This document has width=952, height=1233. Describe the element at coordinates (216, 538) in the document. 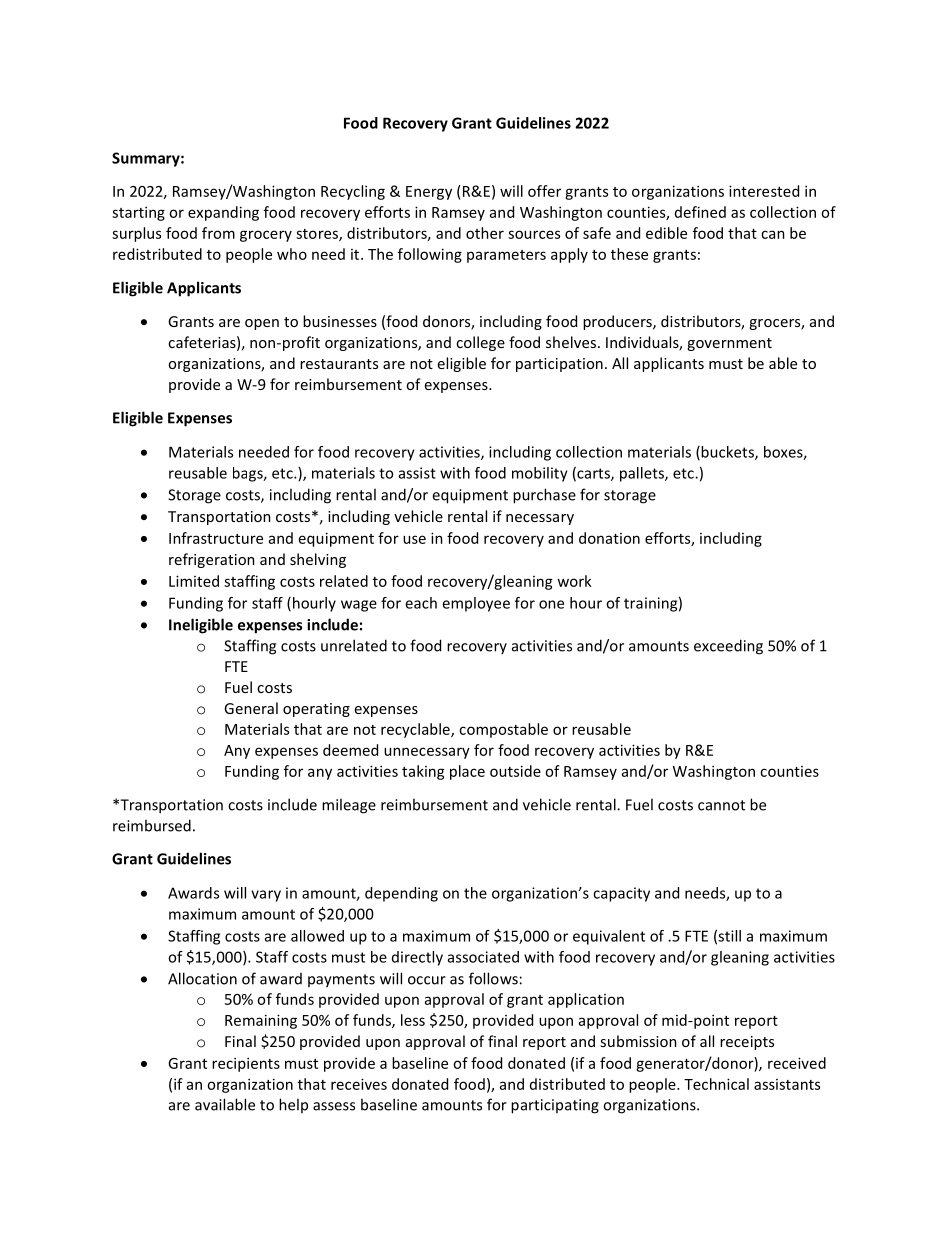

I see `Infrastructure` at that location.
